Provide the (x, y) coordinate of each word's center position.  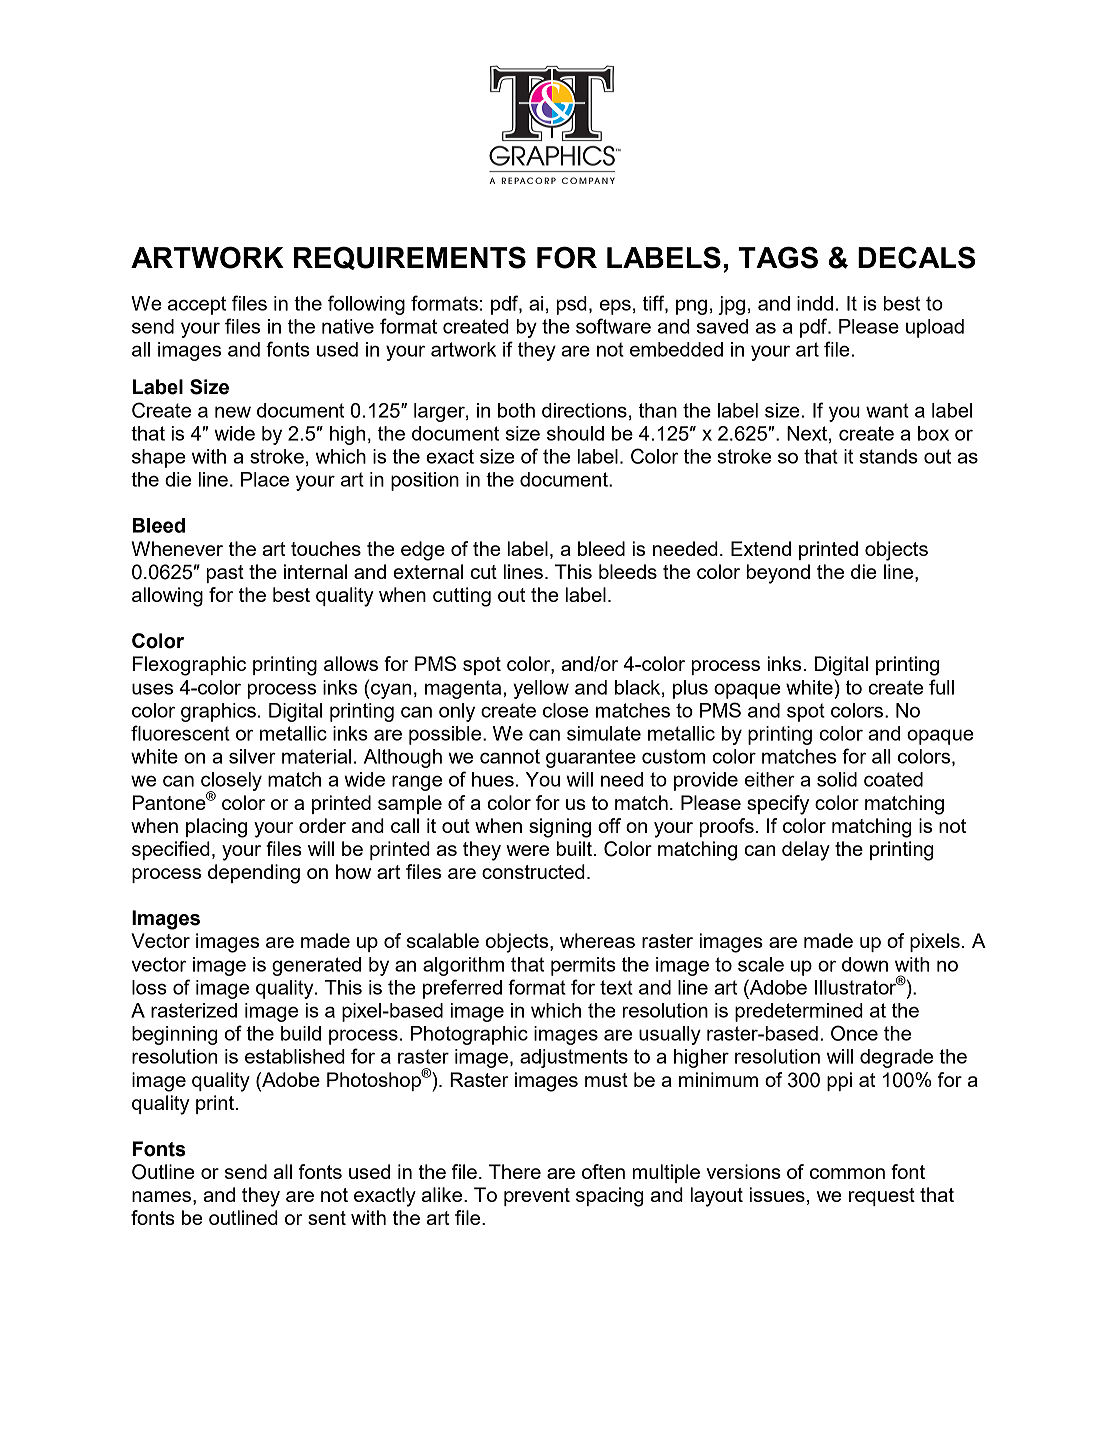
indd (815, 303)
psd (571, 305)
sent (327, 1218)
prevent (537, 1197)
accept (197, 305)
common (847, 1173)
